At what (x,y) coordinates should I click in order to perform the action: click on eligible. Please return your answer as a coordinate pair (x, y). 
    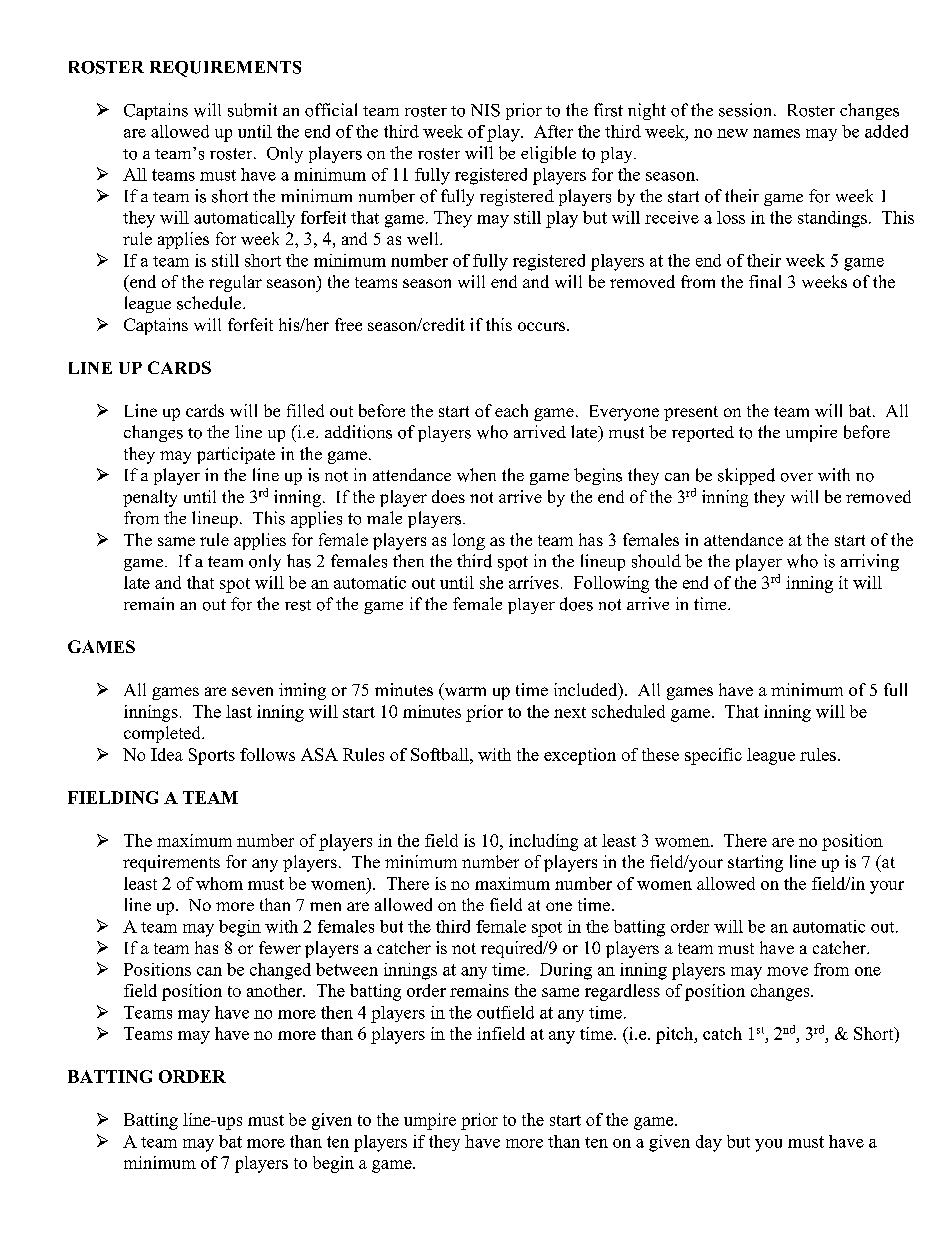
    Looking at the image, I should click on (548, 154).
